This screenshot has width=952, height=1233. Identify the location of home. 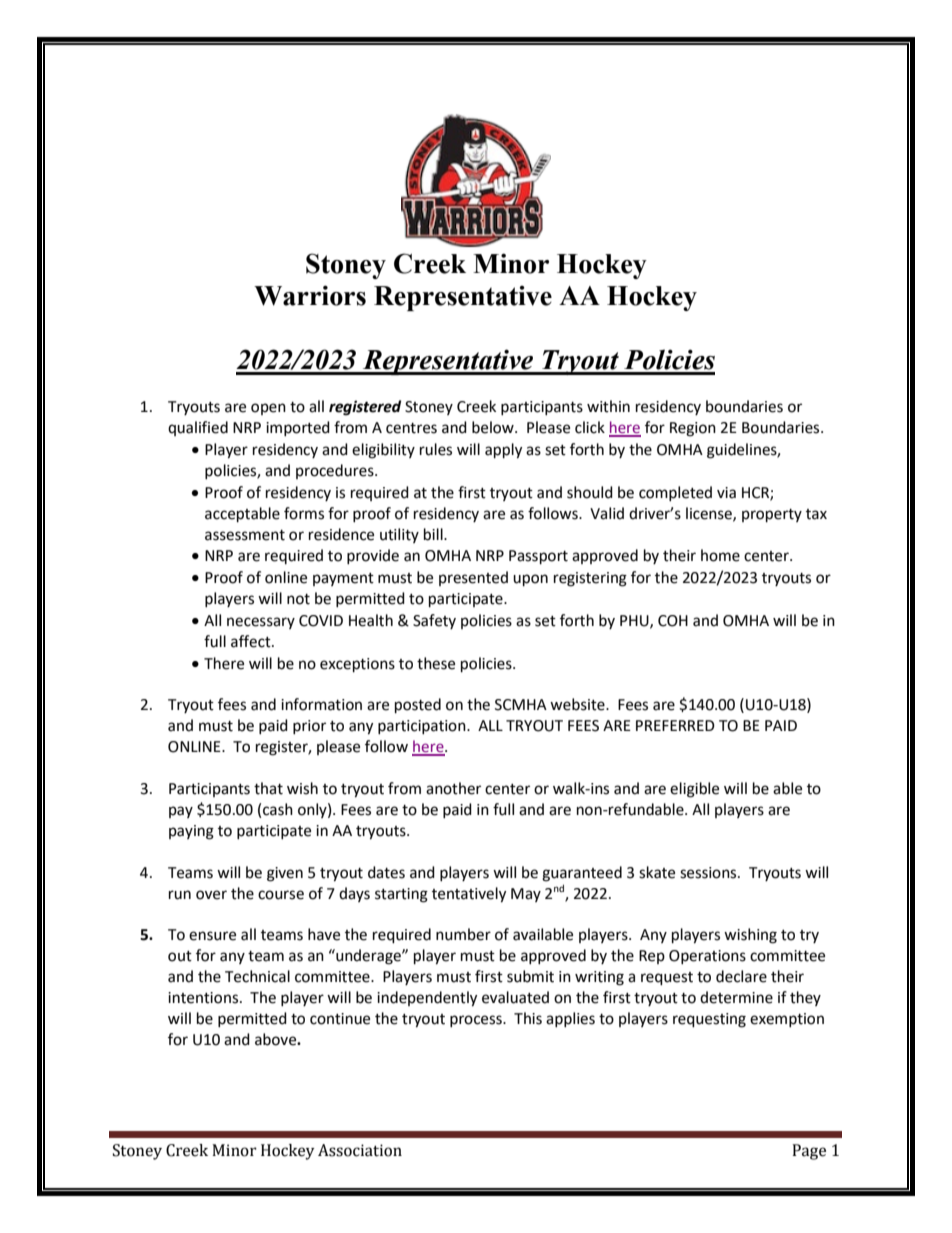
(720, 555).
